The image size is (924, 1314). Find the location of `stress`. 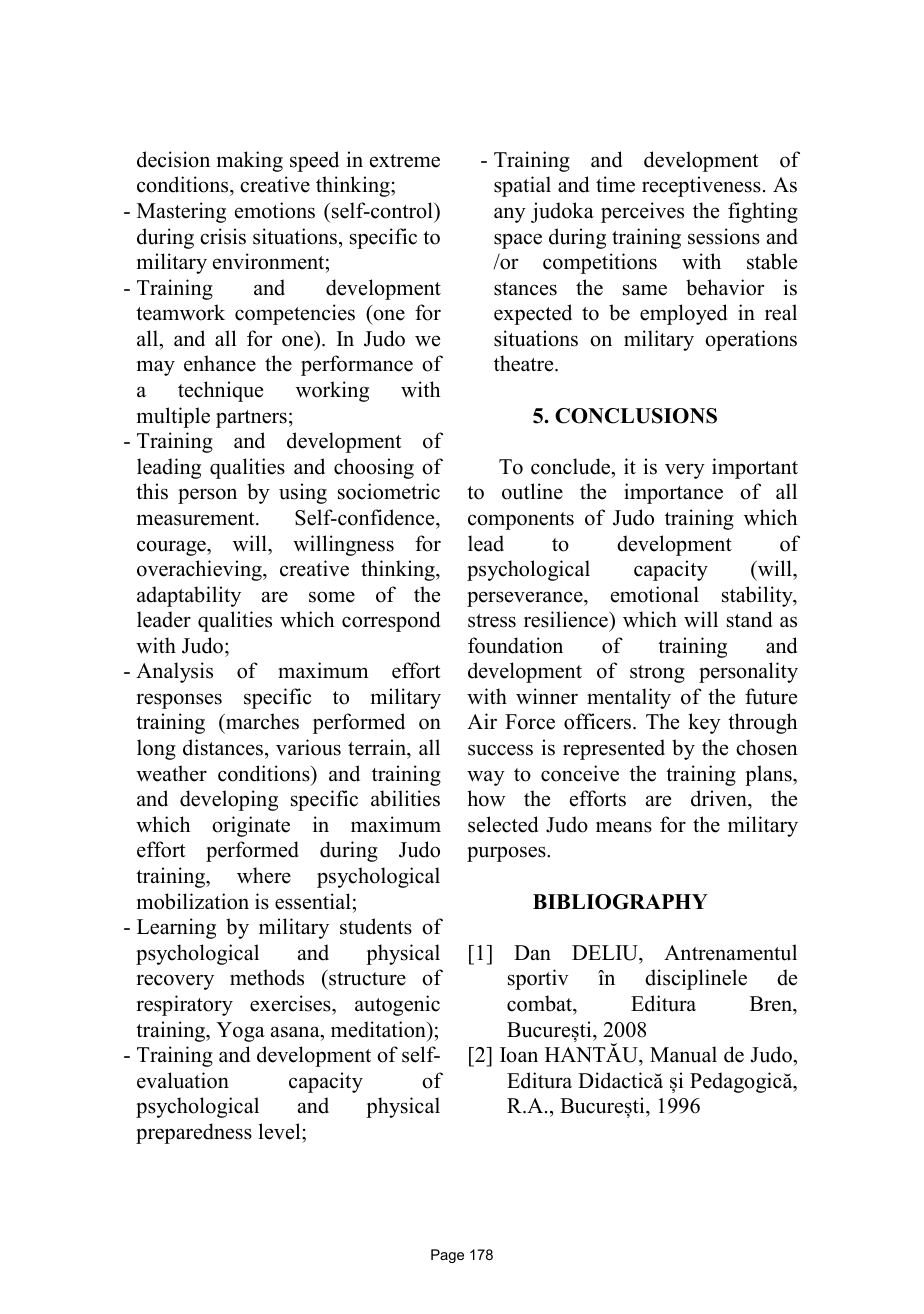

stress is located at coordinates (492, 621).
